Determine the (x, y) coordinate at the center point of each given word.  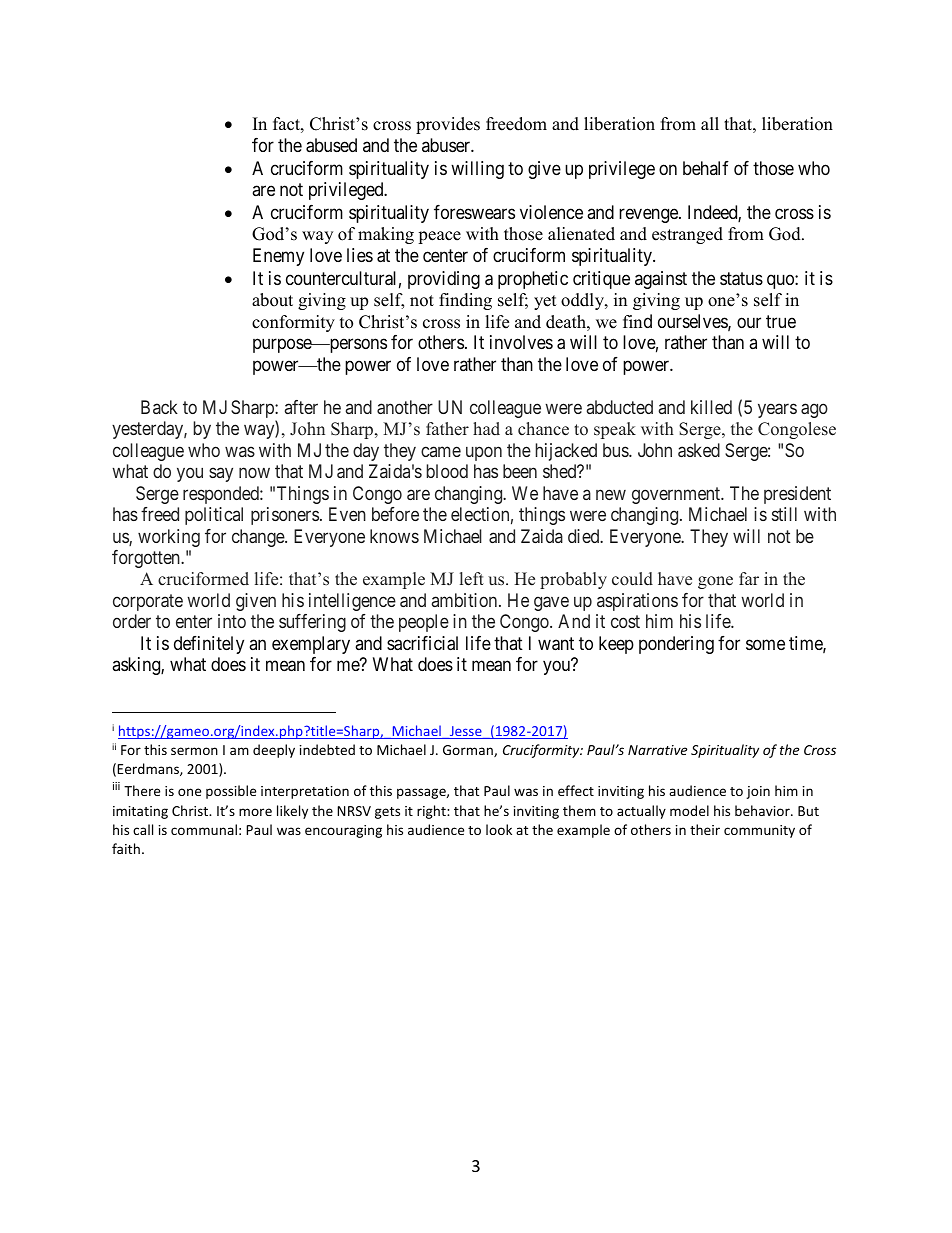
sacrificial (422, 643)
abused (331, 145)
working (169, 538)
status (741, 279)
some (765, 644)
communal (204, 829)
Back (159, 407)
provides (448, 125)
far (749, 578)
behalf (706, 168)
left (472, 579)
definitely (209, 645)
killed (711, 407)
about (272, 300)
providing (444, 280)
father (447, 429)
